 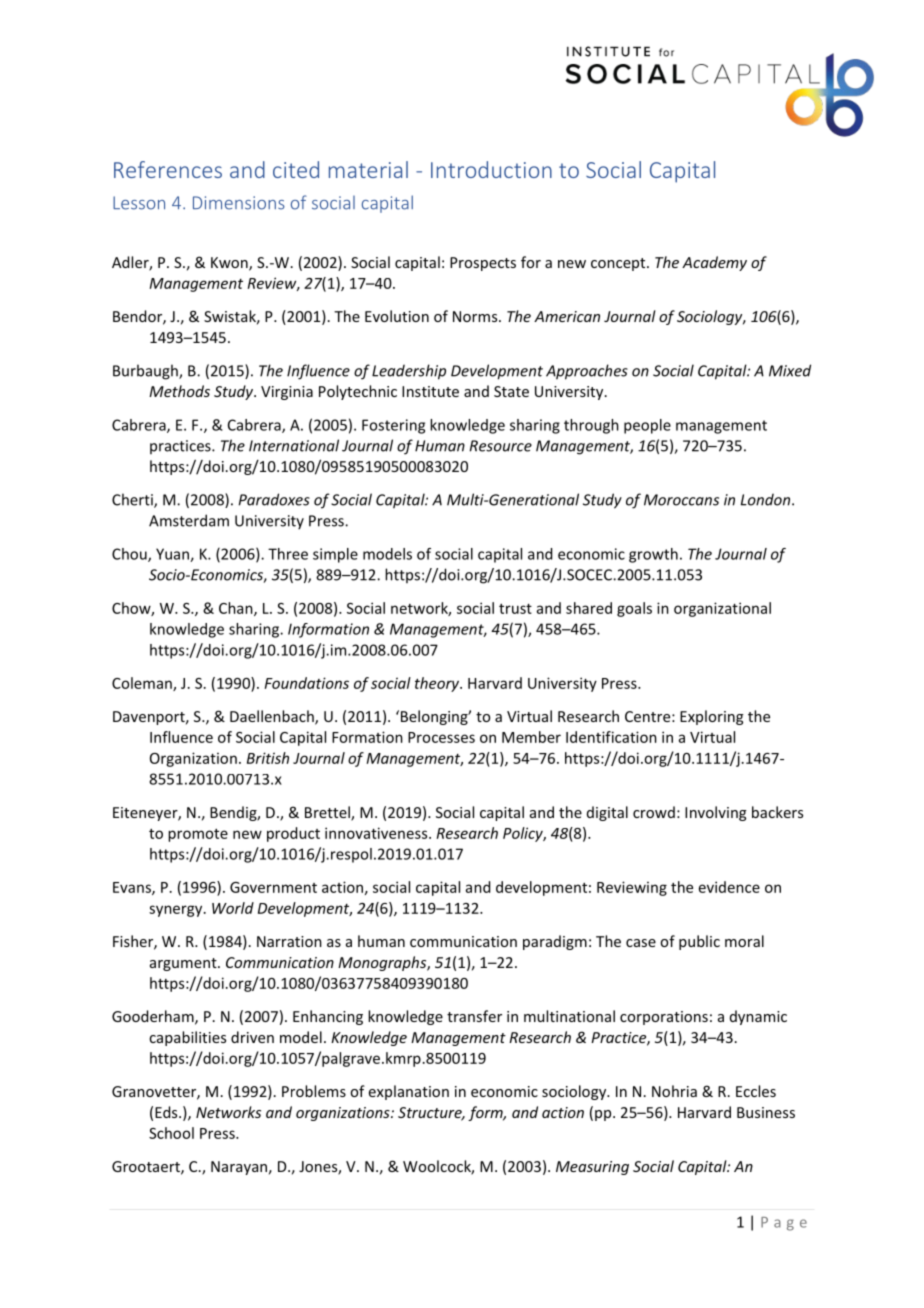 I want to click on theory, so click(x=438, y=684).
